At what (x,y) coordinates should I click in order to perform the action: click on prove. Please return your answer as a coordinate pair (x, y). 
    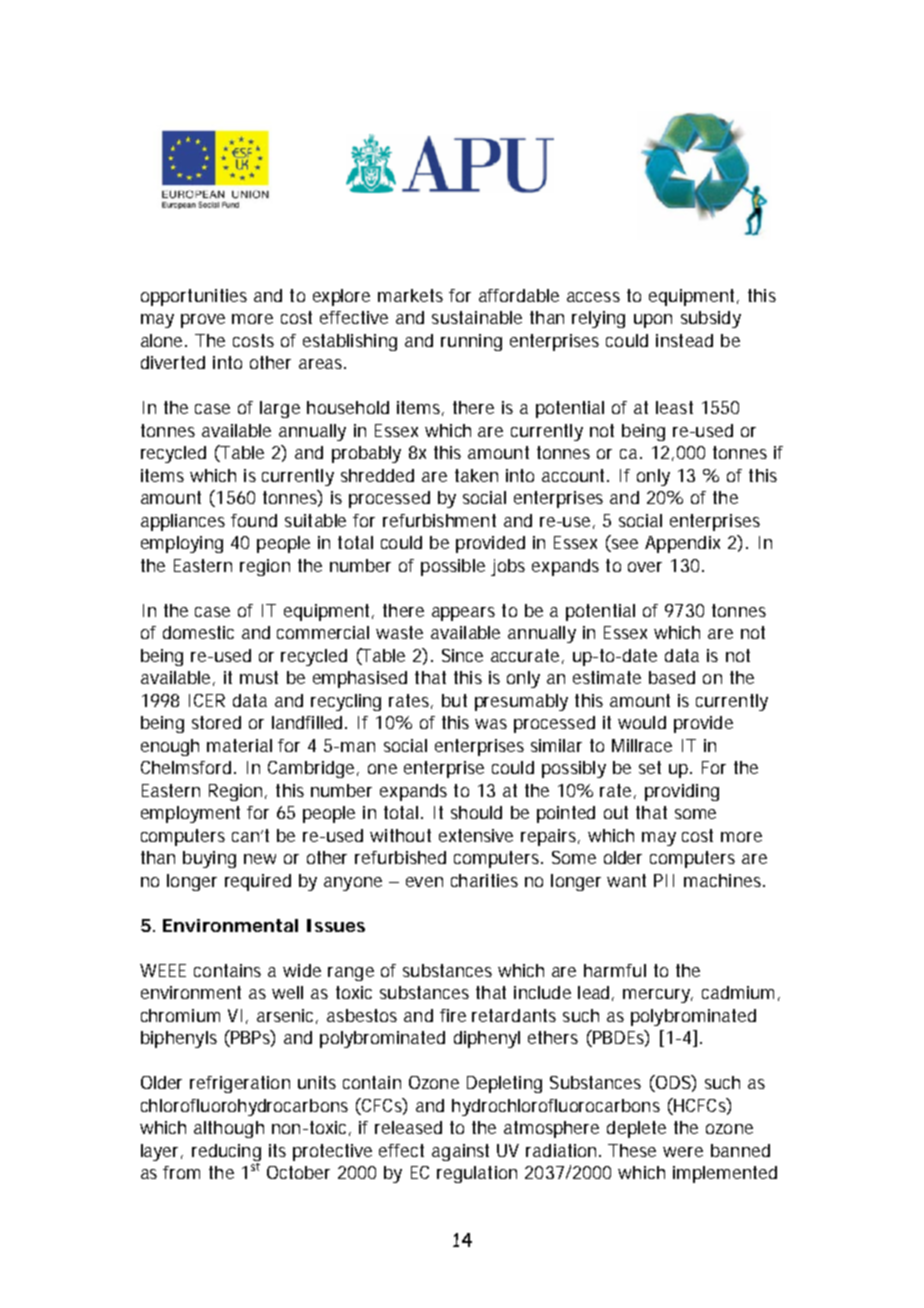
    Looking at the image, I should click on (203, 321).
